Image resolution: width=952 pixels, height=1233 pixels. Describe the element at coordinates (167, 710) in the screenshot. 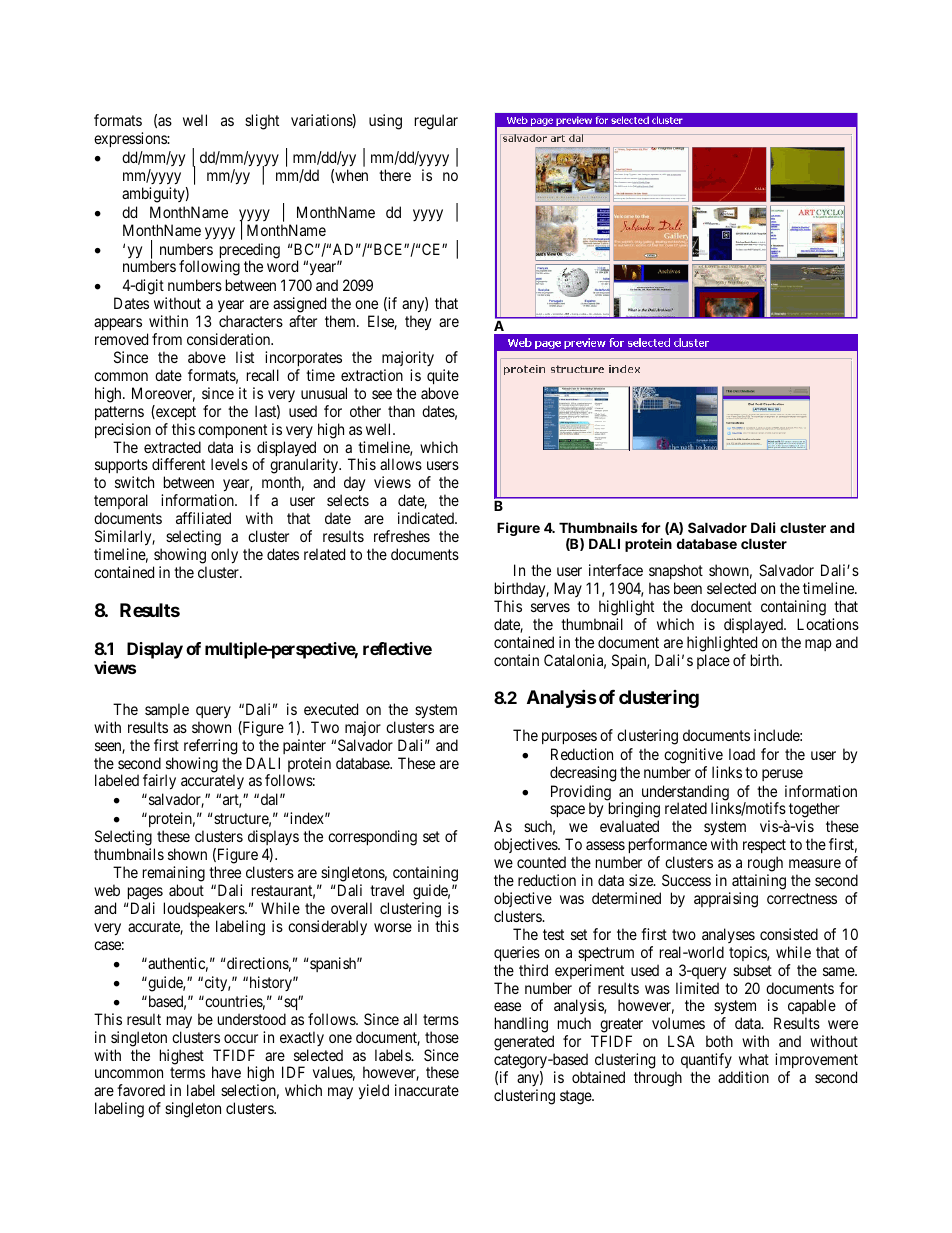

I see `sample` at that location.
